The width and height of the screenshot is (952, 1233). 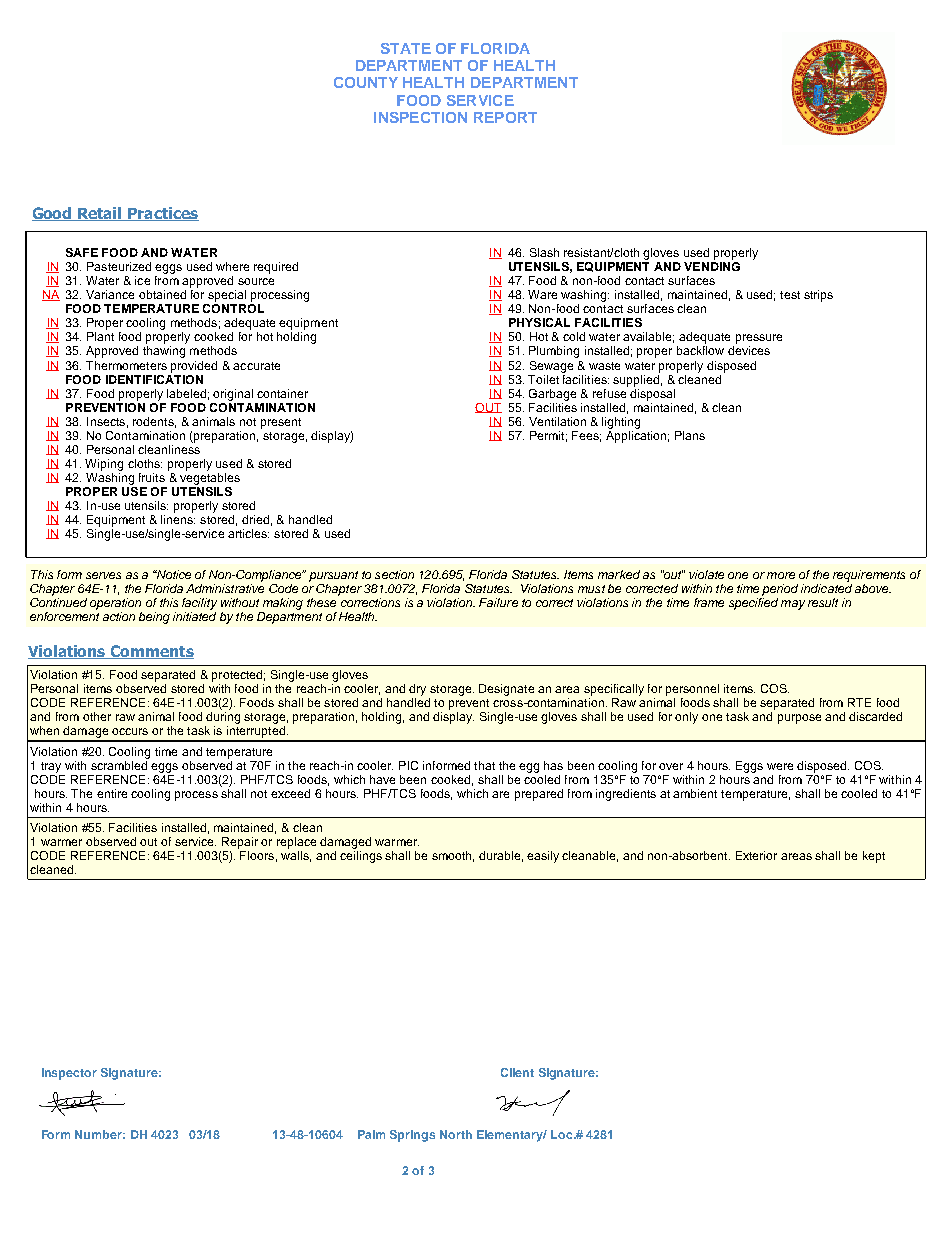 What do you see at coordinates (162, 214) in the screenshot?
I see `Practices` at bounding box center [162, 214].
